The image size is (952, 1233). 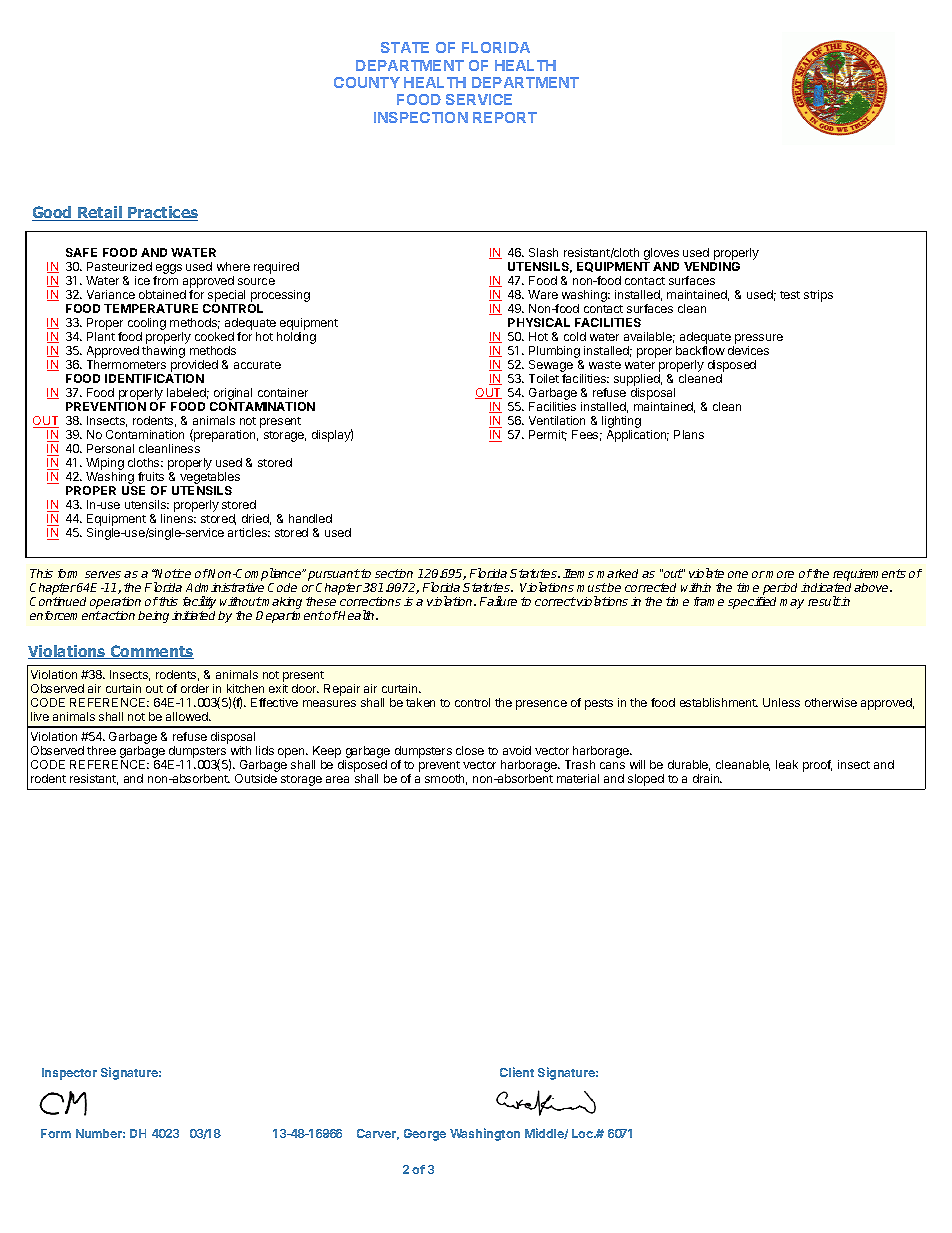 I want to click on test, so click(x=790, y=295).
